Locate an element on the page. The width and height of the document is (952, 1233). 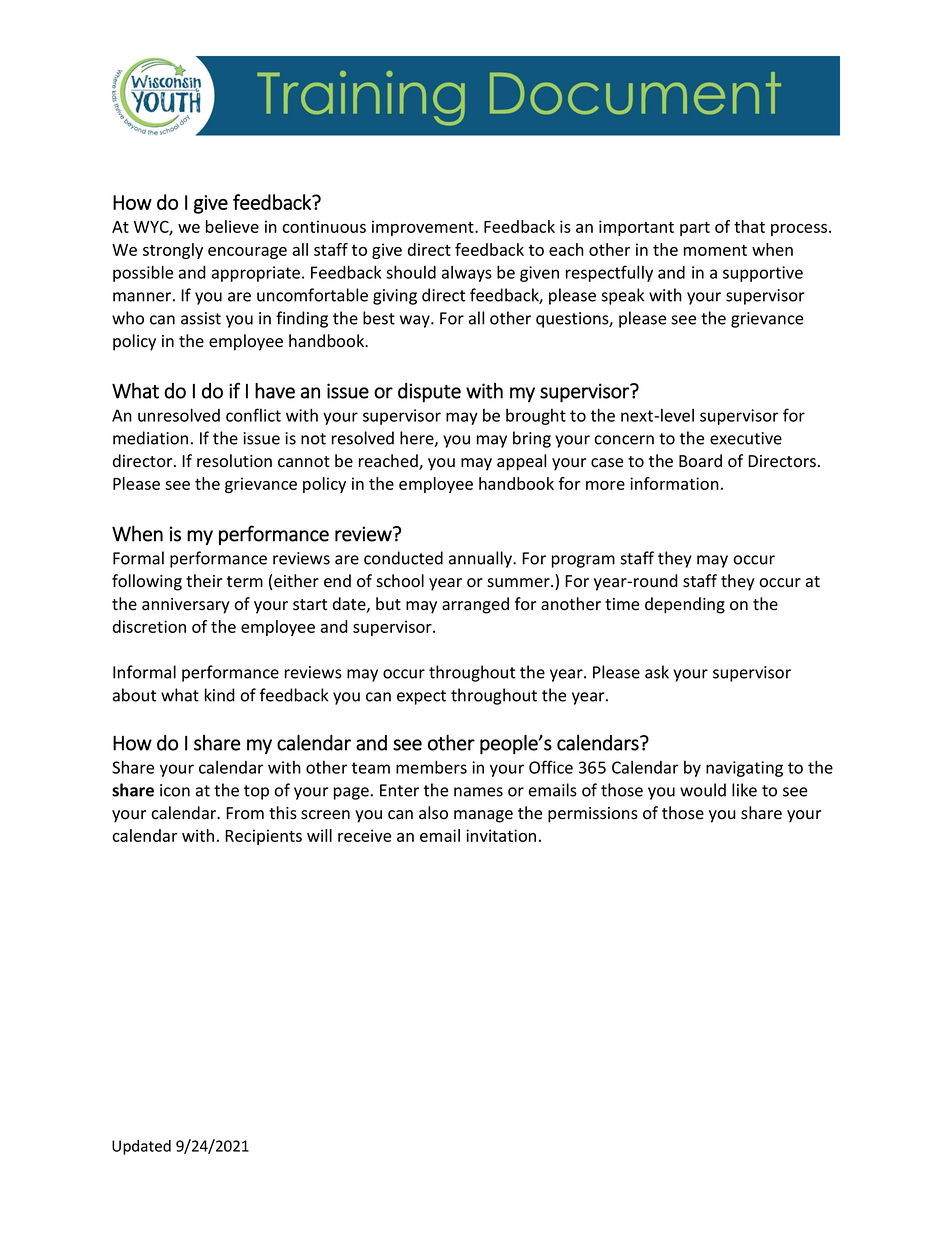
improvement is located at coordinates (424, 228).
